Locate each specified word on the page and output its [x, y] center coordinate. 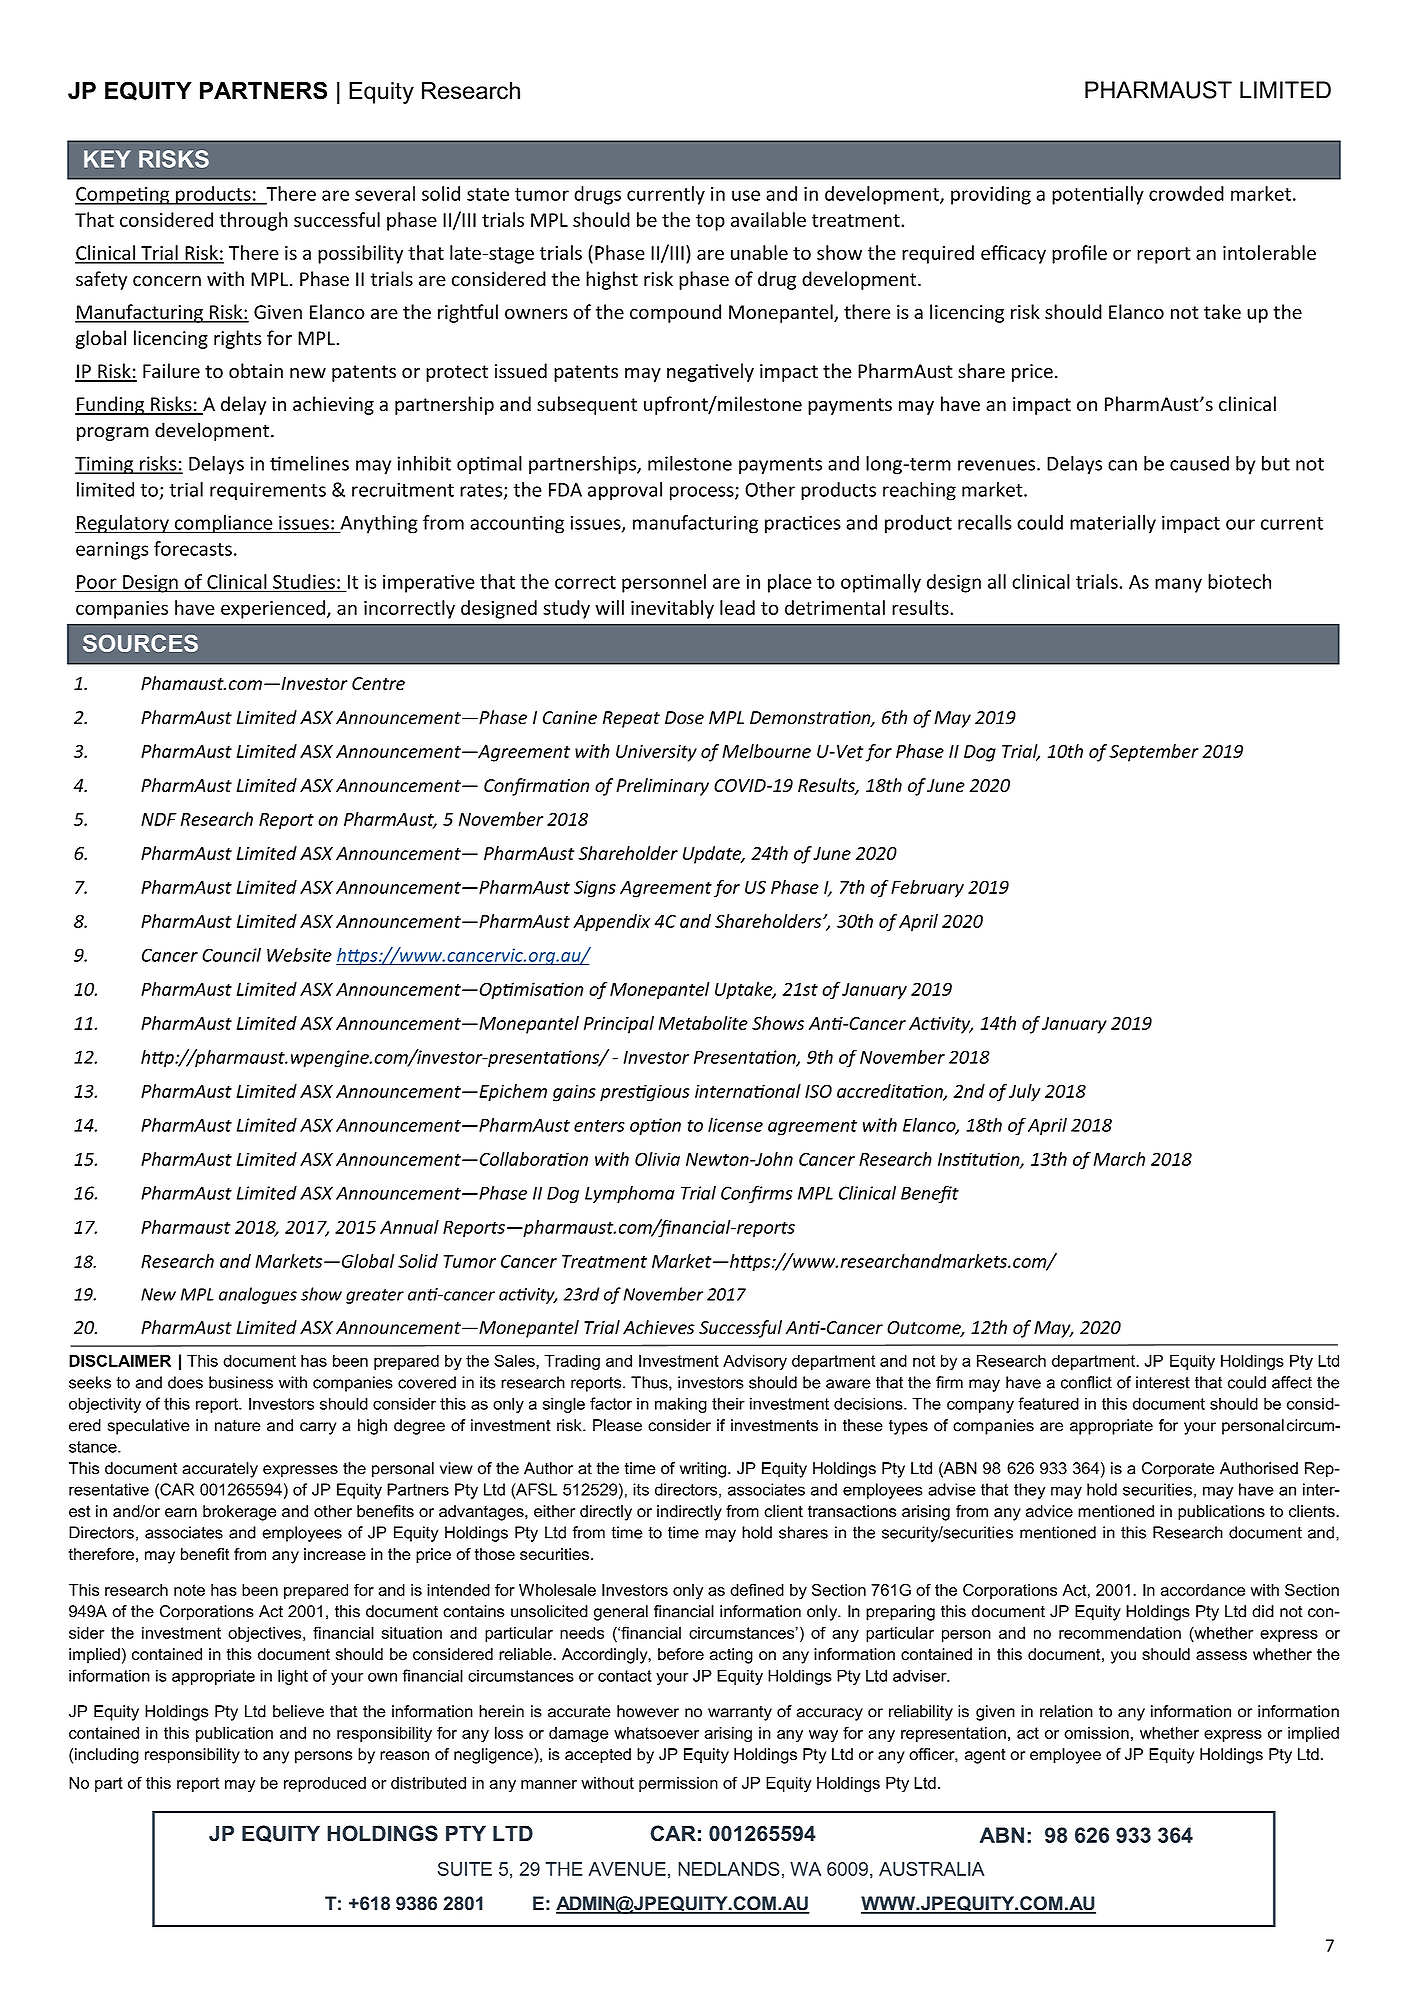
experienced [273, 609]
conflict [1086, 1382]
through [253, 221]
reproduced [325, 1784]
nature [238, 1426]
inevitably [672, 609]
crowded [1186, 193]
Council [231, 955]
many [1178, 585]
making [681, 1405]
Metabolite [703, 1023]
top [710, 222]
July [1025, 1093]
